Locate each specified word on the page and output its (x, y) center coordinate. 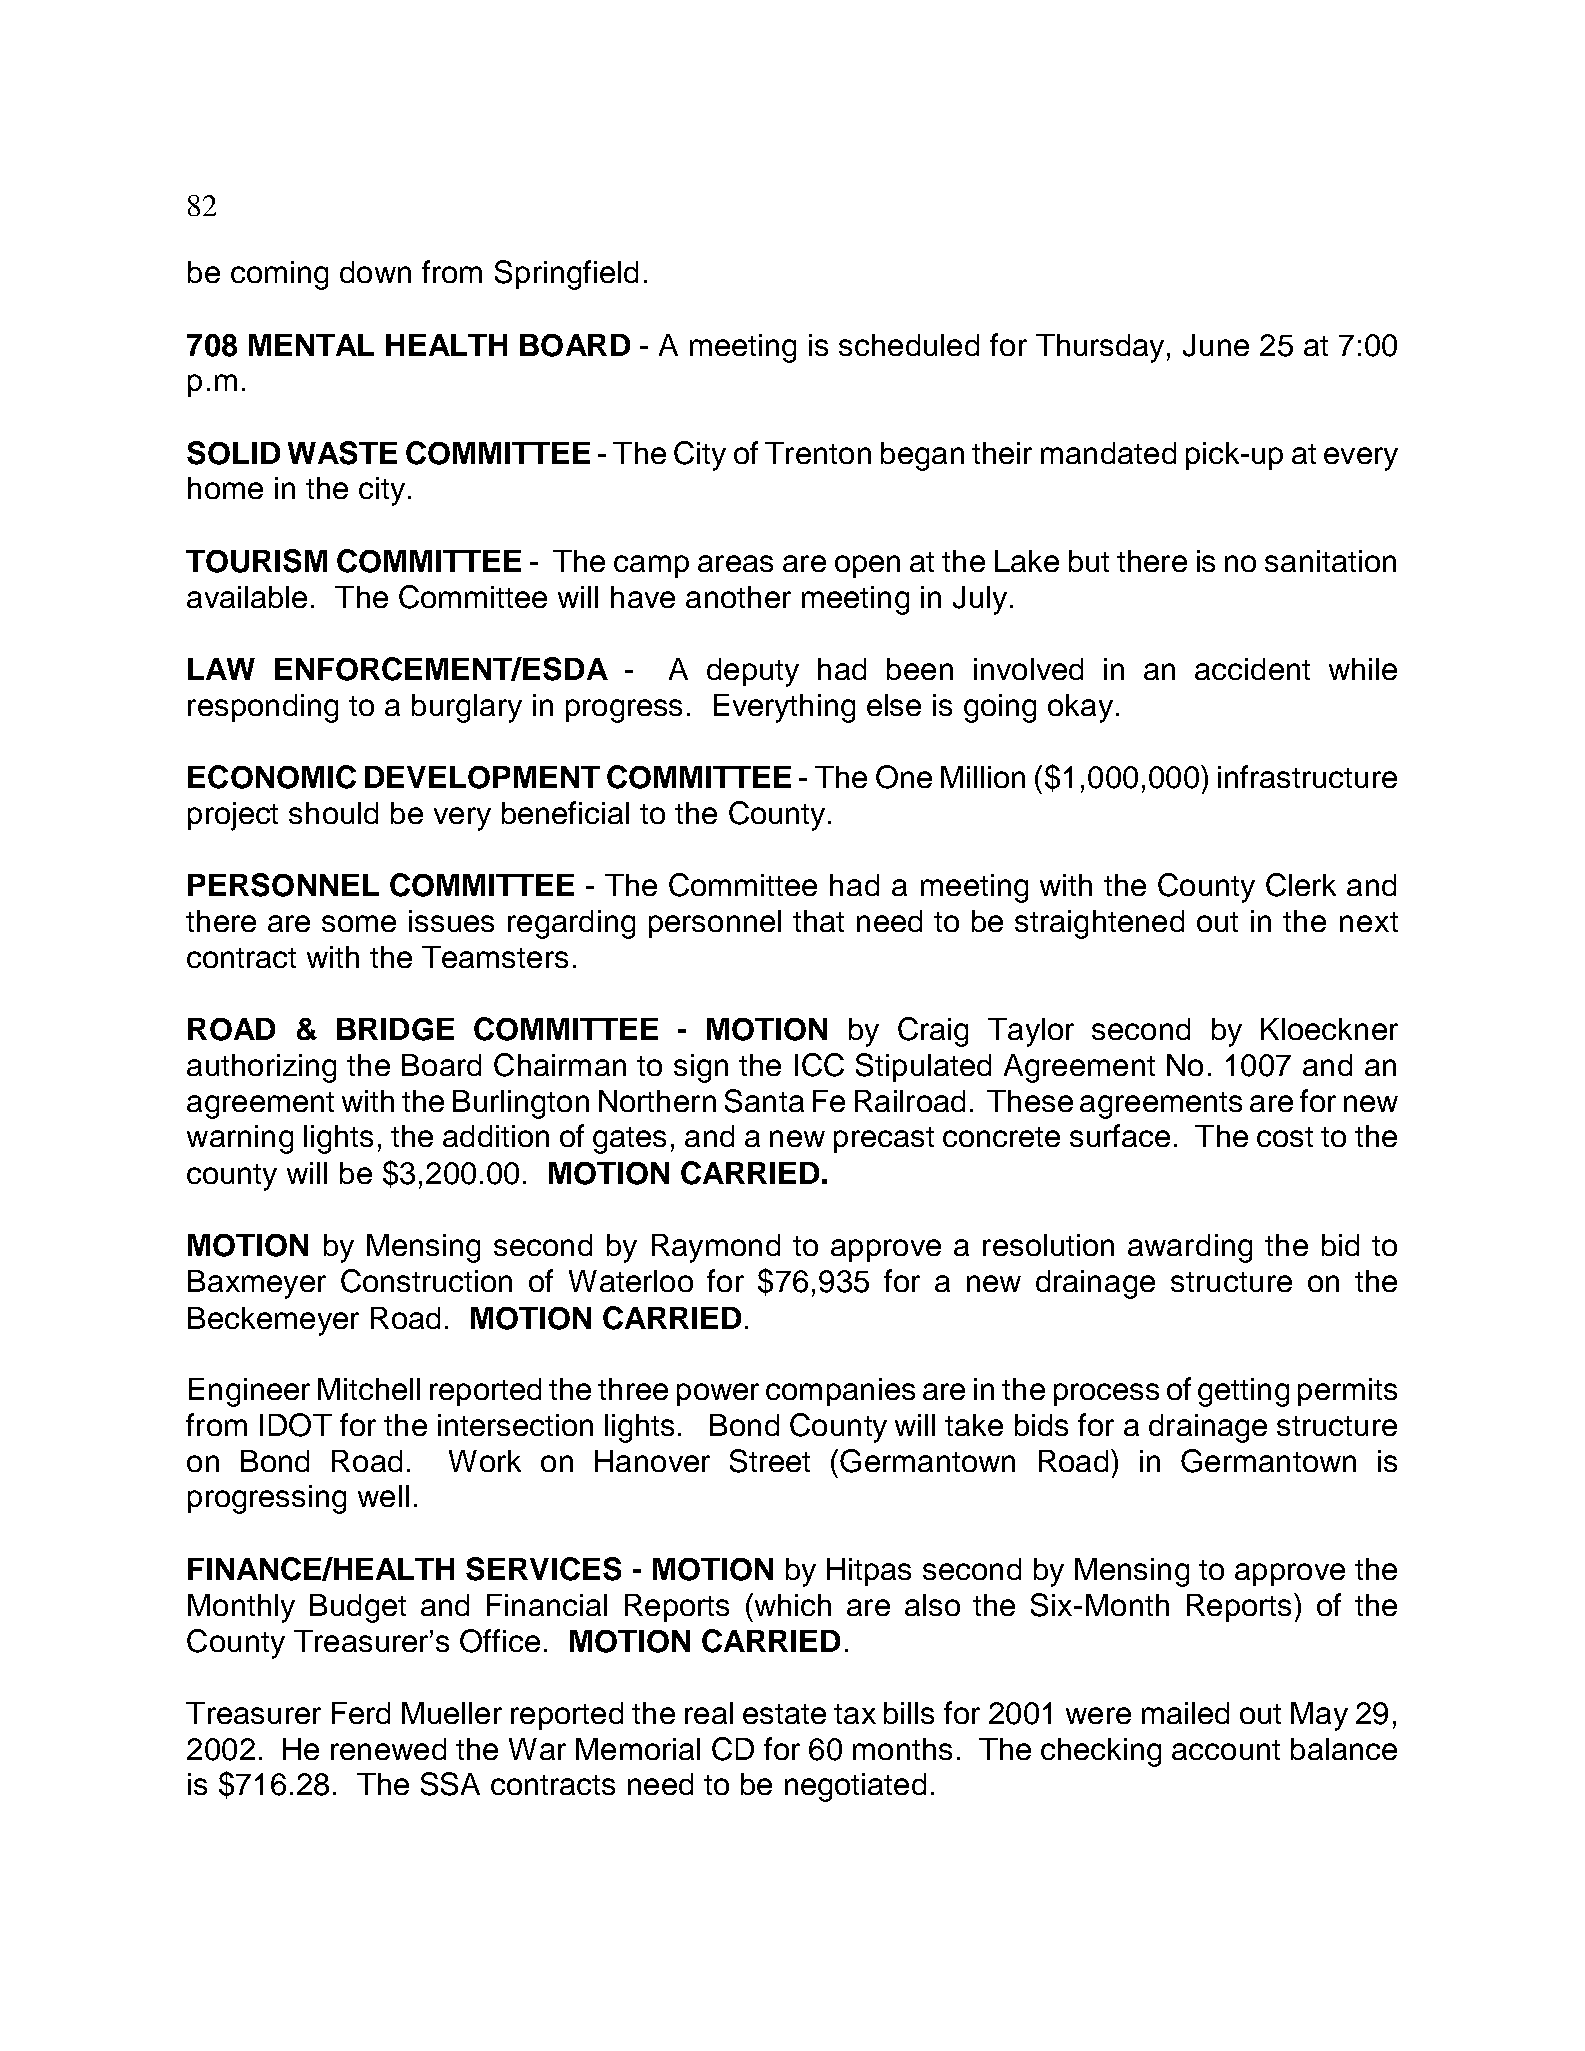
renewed (388, 1749)
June (1216, 345)
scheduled (909, 345)
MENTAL (311, 345)
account (1226, 1750)
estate (784, 1714)
